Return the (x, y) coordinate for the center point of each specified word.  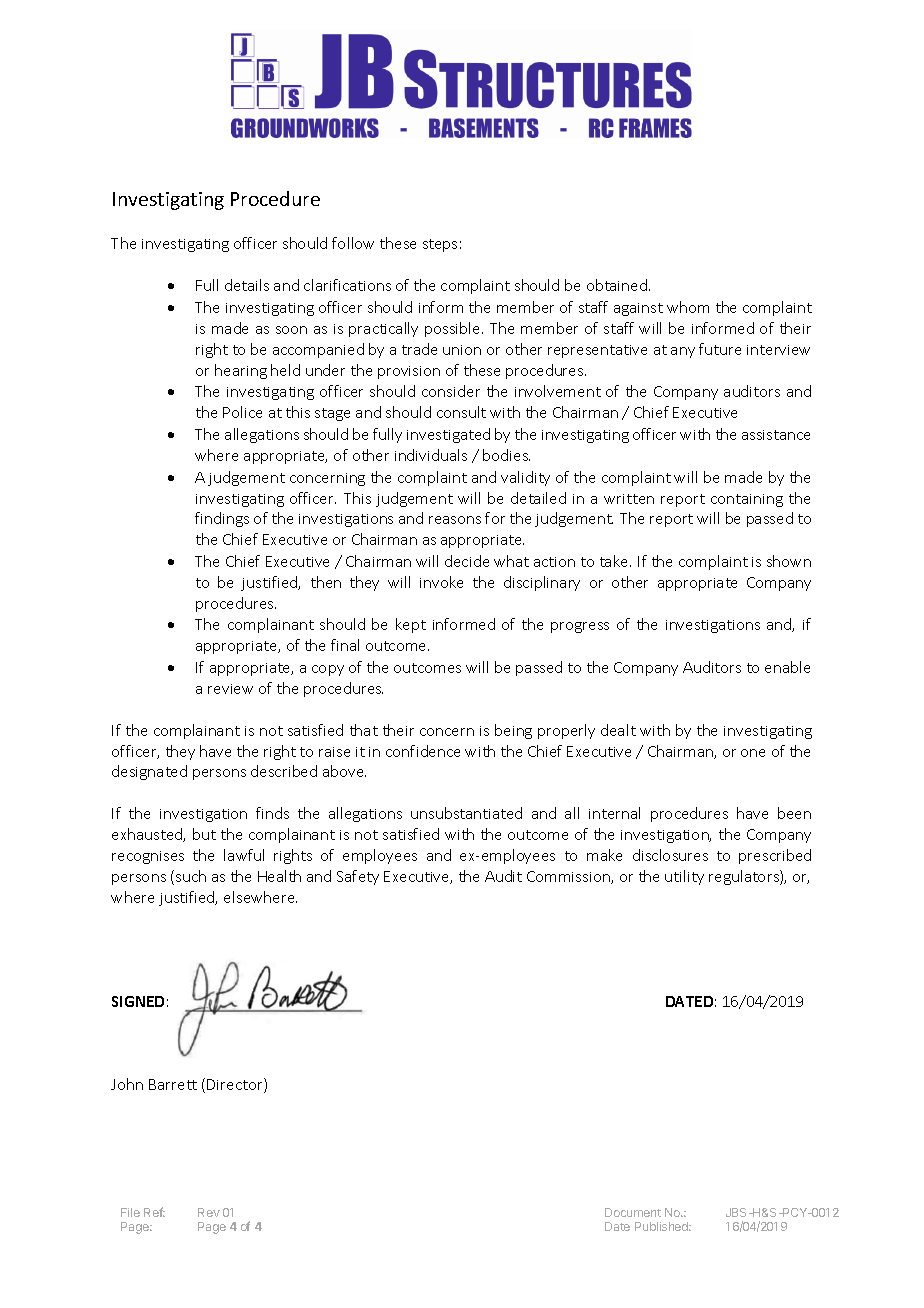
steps (440, 245)
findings (222, 519)
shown (789, 561)
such (191, 876)
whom (688, 307)
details (247, 285)
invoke (441, 582)
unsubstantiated (466, 813)
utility (684, 877)
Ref (154, 1212)
